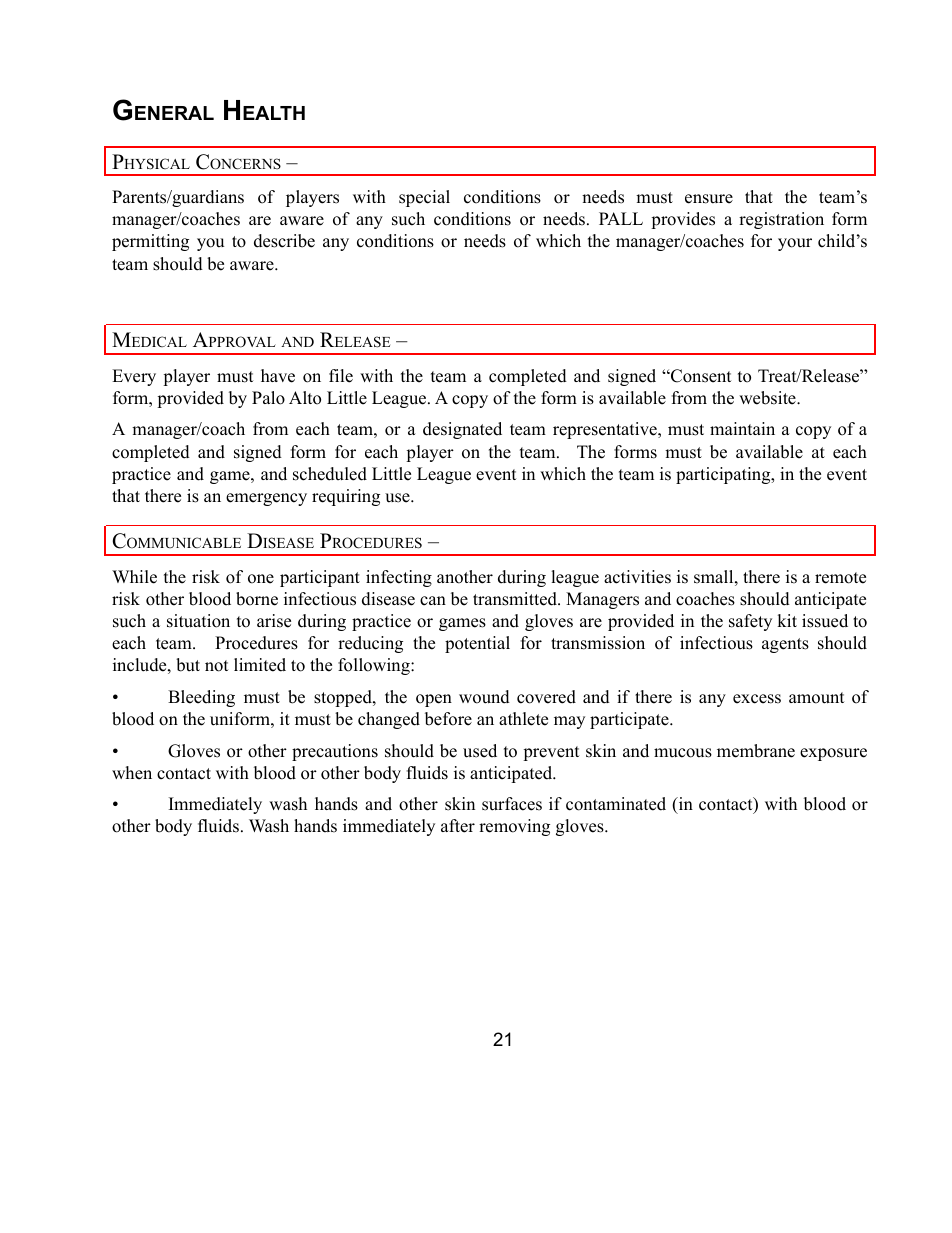 Image resolution: width=952 pixels, height=1233 pixels. I want to click on registration, so click(781, 220).
